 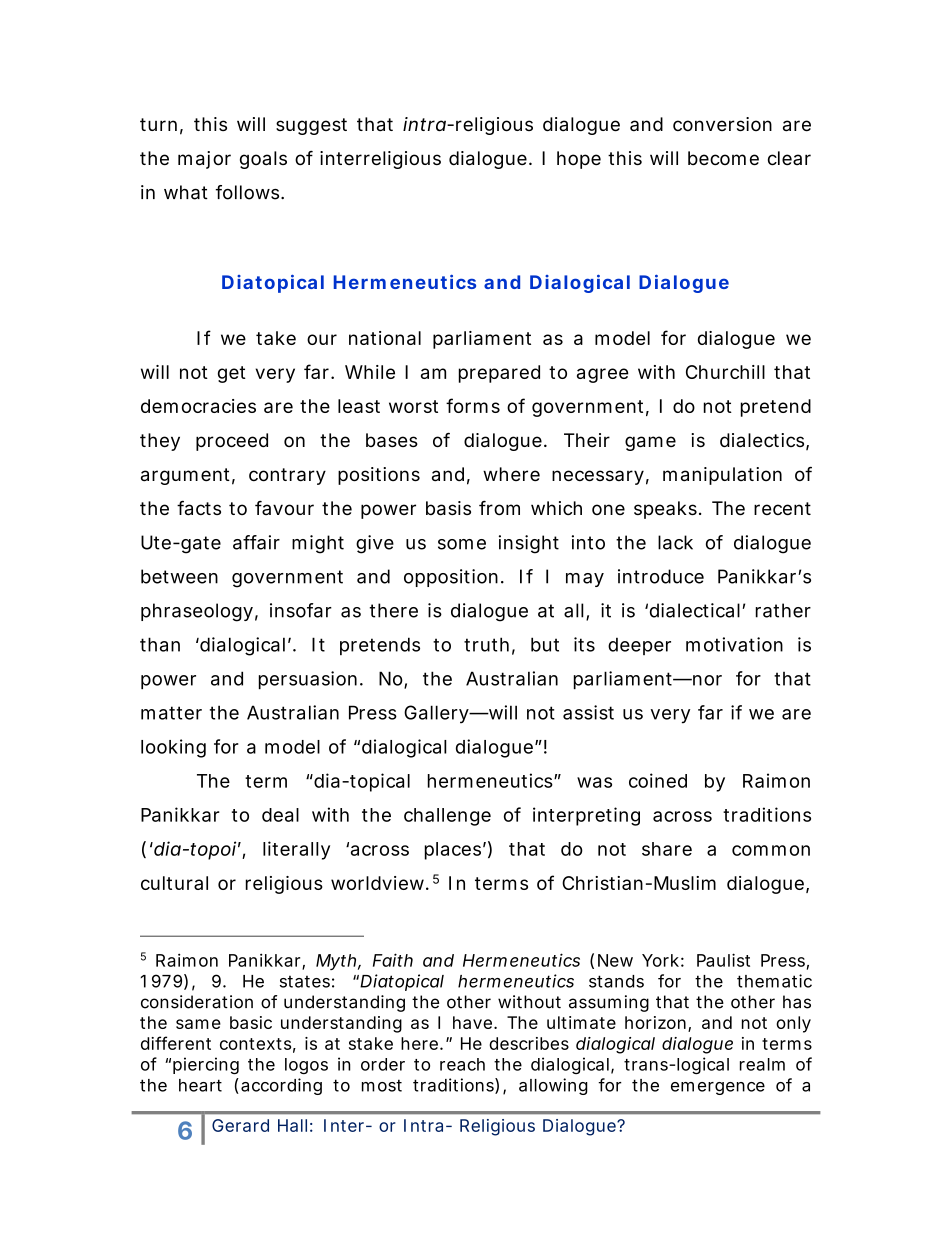 I want to click on motivation, so click(x=734, y=644).
